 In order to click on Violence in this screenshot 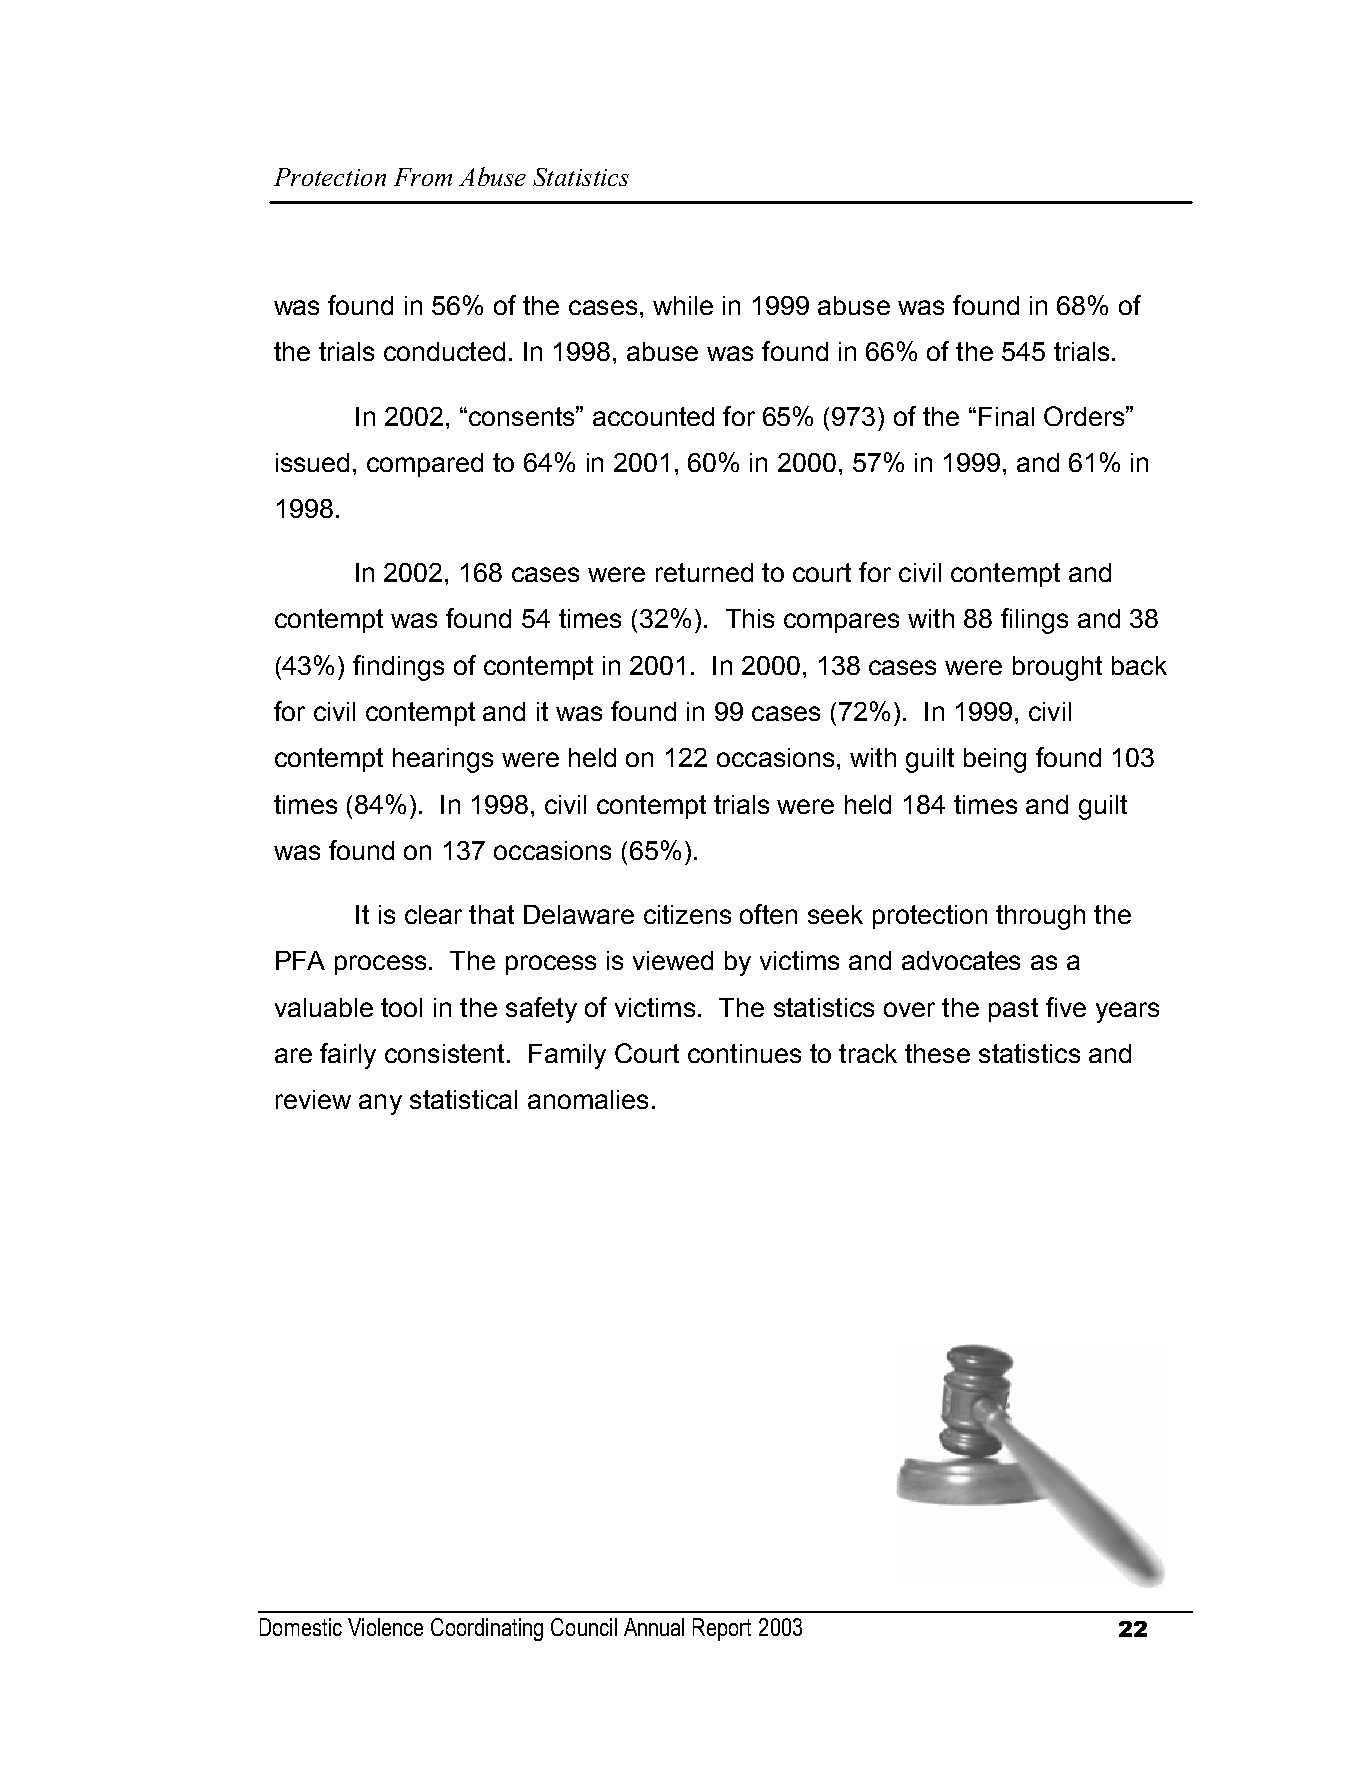, I will do `click(385, 1627)`.
